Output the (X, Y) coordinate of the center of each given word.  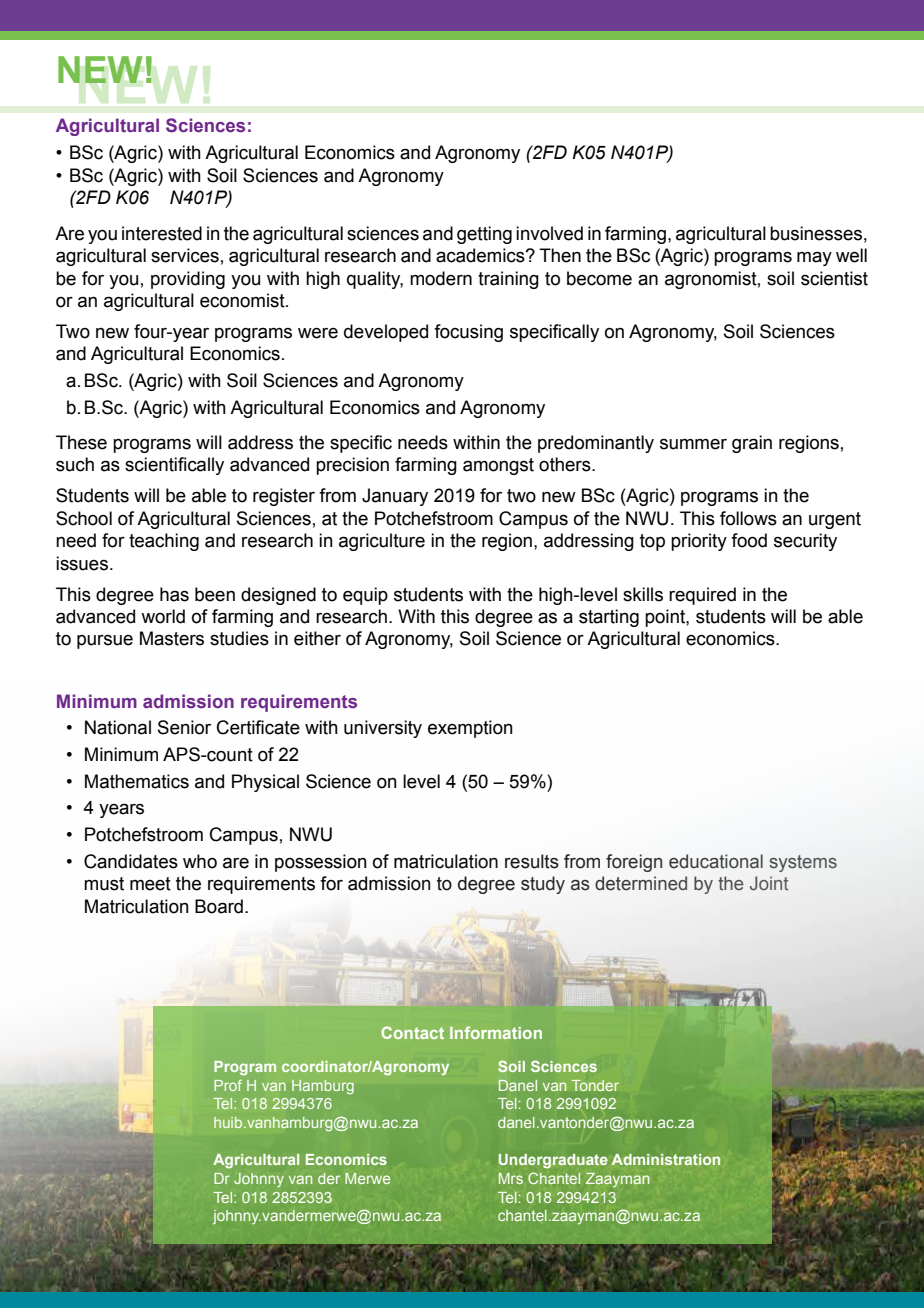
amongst (498, 466)
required (702, 596)
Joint (769, 883)
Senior (184, 727)
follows (748, 518)
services (185, 255)
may (814, 258)
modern (441, 278)
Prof (228, 1085)
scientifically (174, 466)
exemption (470, 729)
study (543, 885)
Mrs (511, 1178)
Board (219, 906)
